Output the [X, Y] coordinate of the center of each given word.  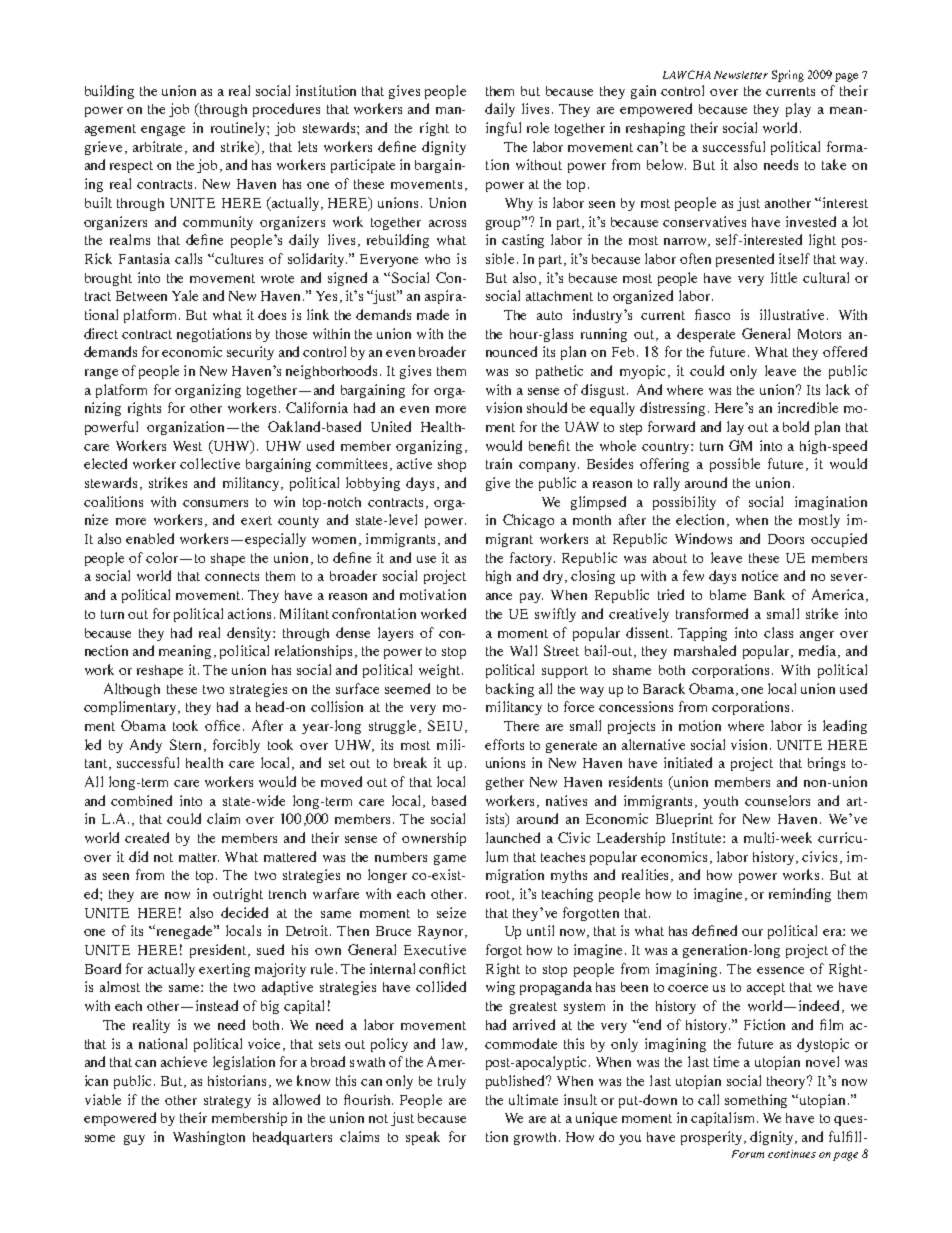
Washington [209, 1138]
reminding [800, 895]
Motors [819, 334]
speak [423, 1138]
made [433, 314]
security [250, 353]
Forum [748, 1154]
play [798, 110]
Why [519, 204]
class [778, 632]
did [138, 856]
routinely [239, 129]
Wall [523, 650]
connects [232, 576]
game [450, 860]
